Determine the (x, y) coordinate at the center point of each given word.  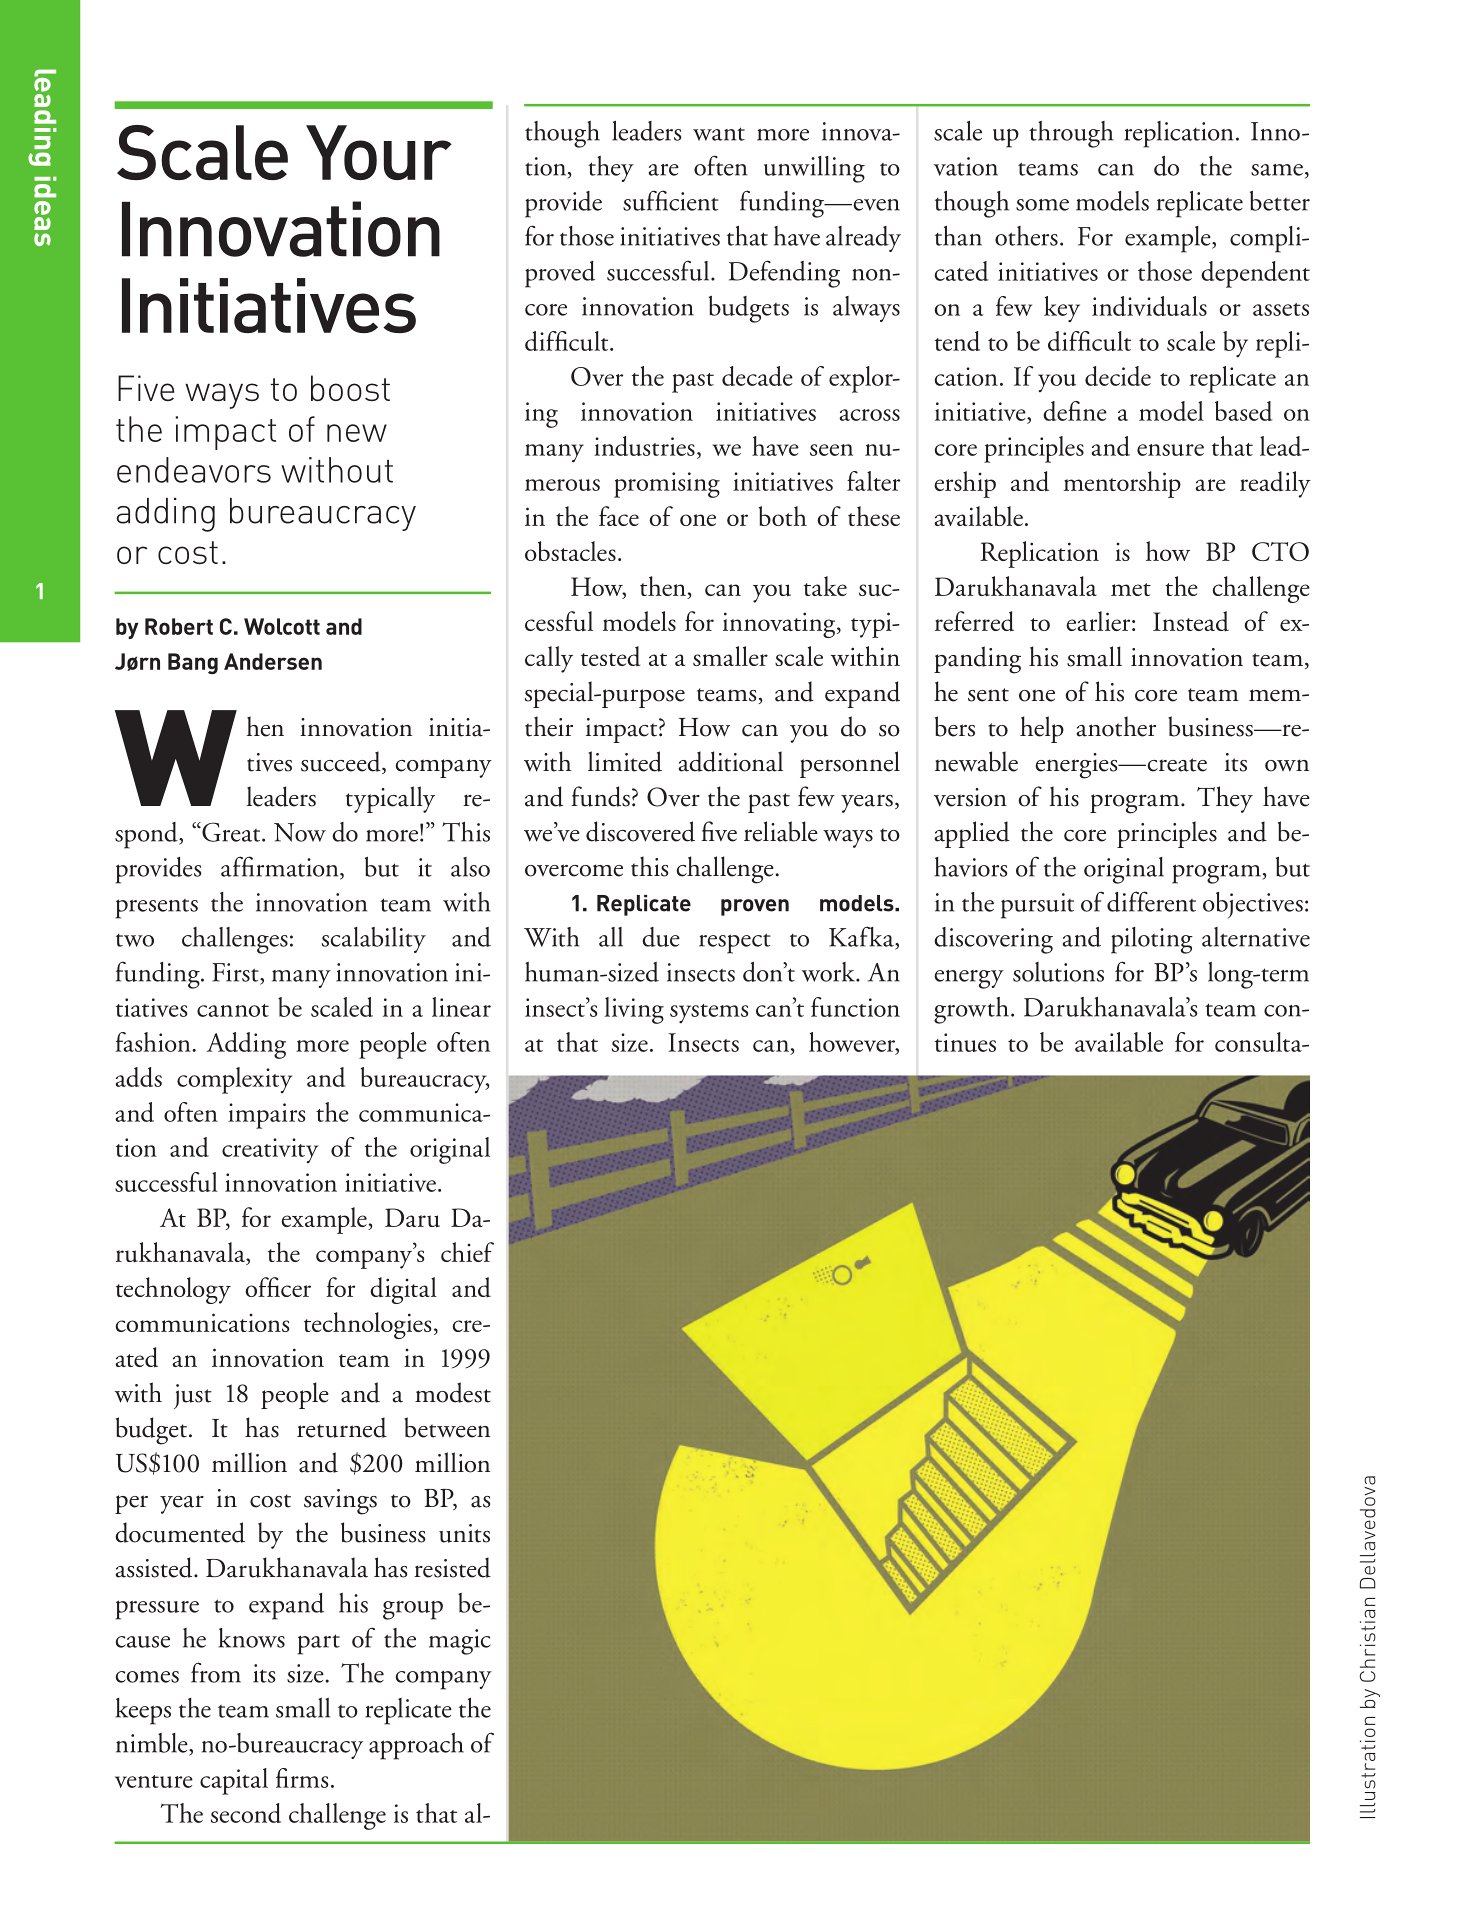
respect (735, 943)
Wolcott (282, 626)
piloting (1152, 940)
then (664, 587)
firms (302, 1778)
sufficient (671, 200)
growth (973, 1010)
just (193, 1396)
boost (350, 388)
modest (453, 1392)
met (1131, 589)
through (1071, 134)
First (236, 972)
